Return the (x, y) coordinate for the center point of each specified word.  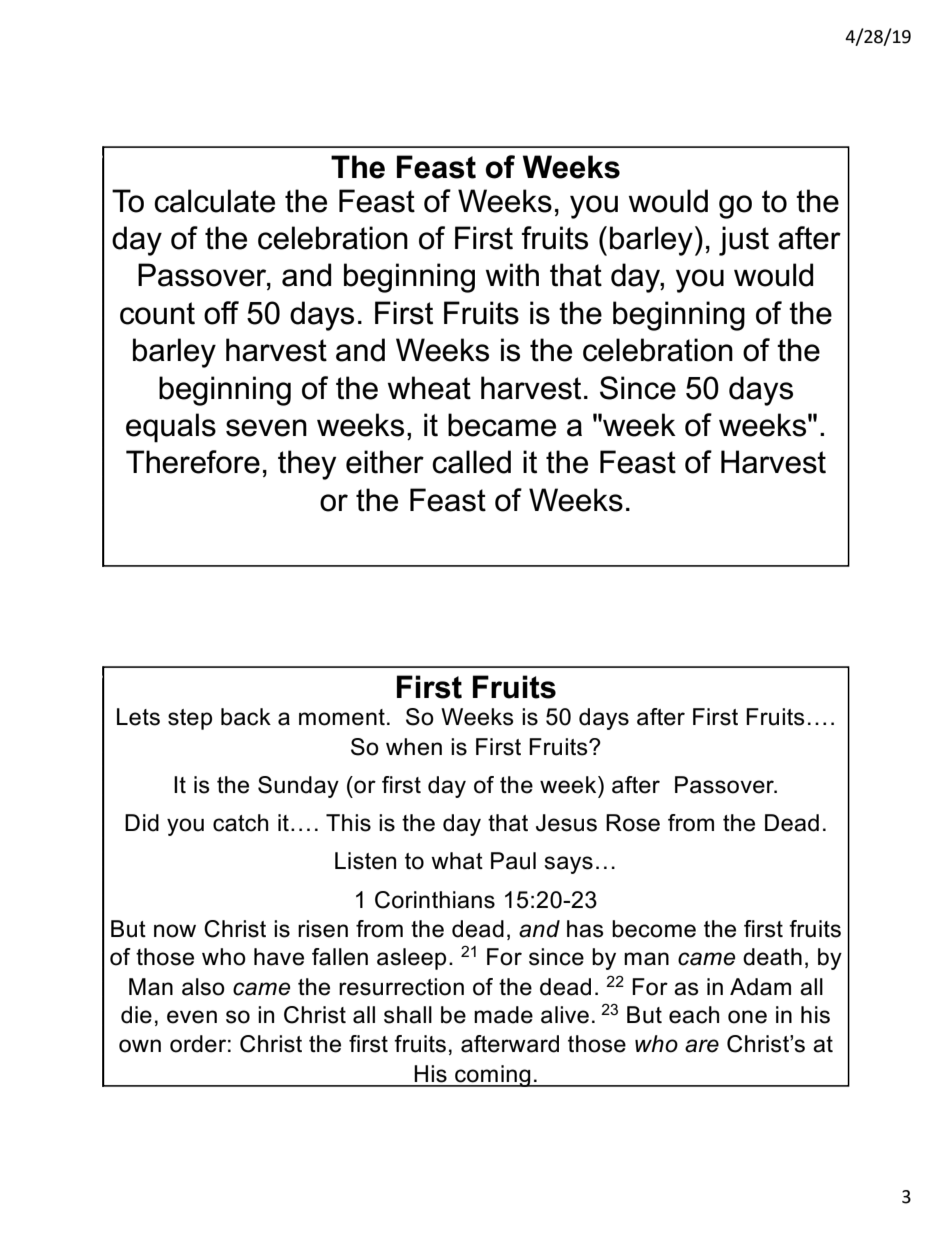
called (471, 462)
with (512, 275)
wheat (429, 388)
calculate (214, 201)
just (744, 241)
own (140, 1046)
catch (240, 823)
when (414, 747)
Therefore (193, 462)
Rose (633, 823)
